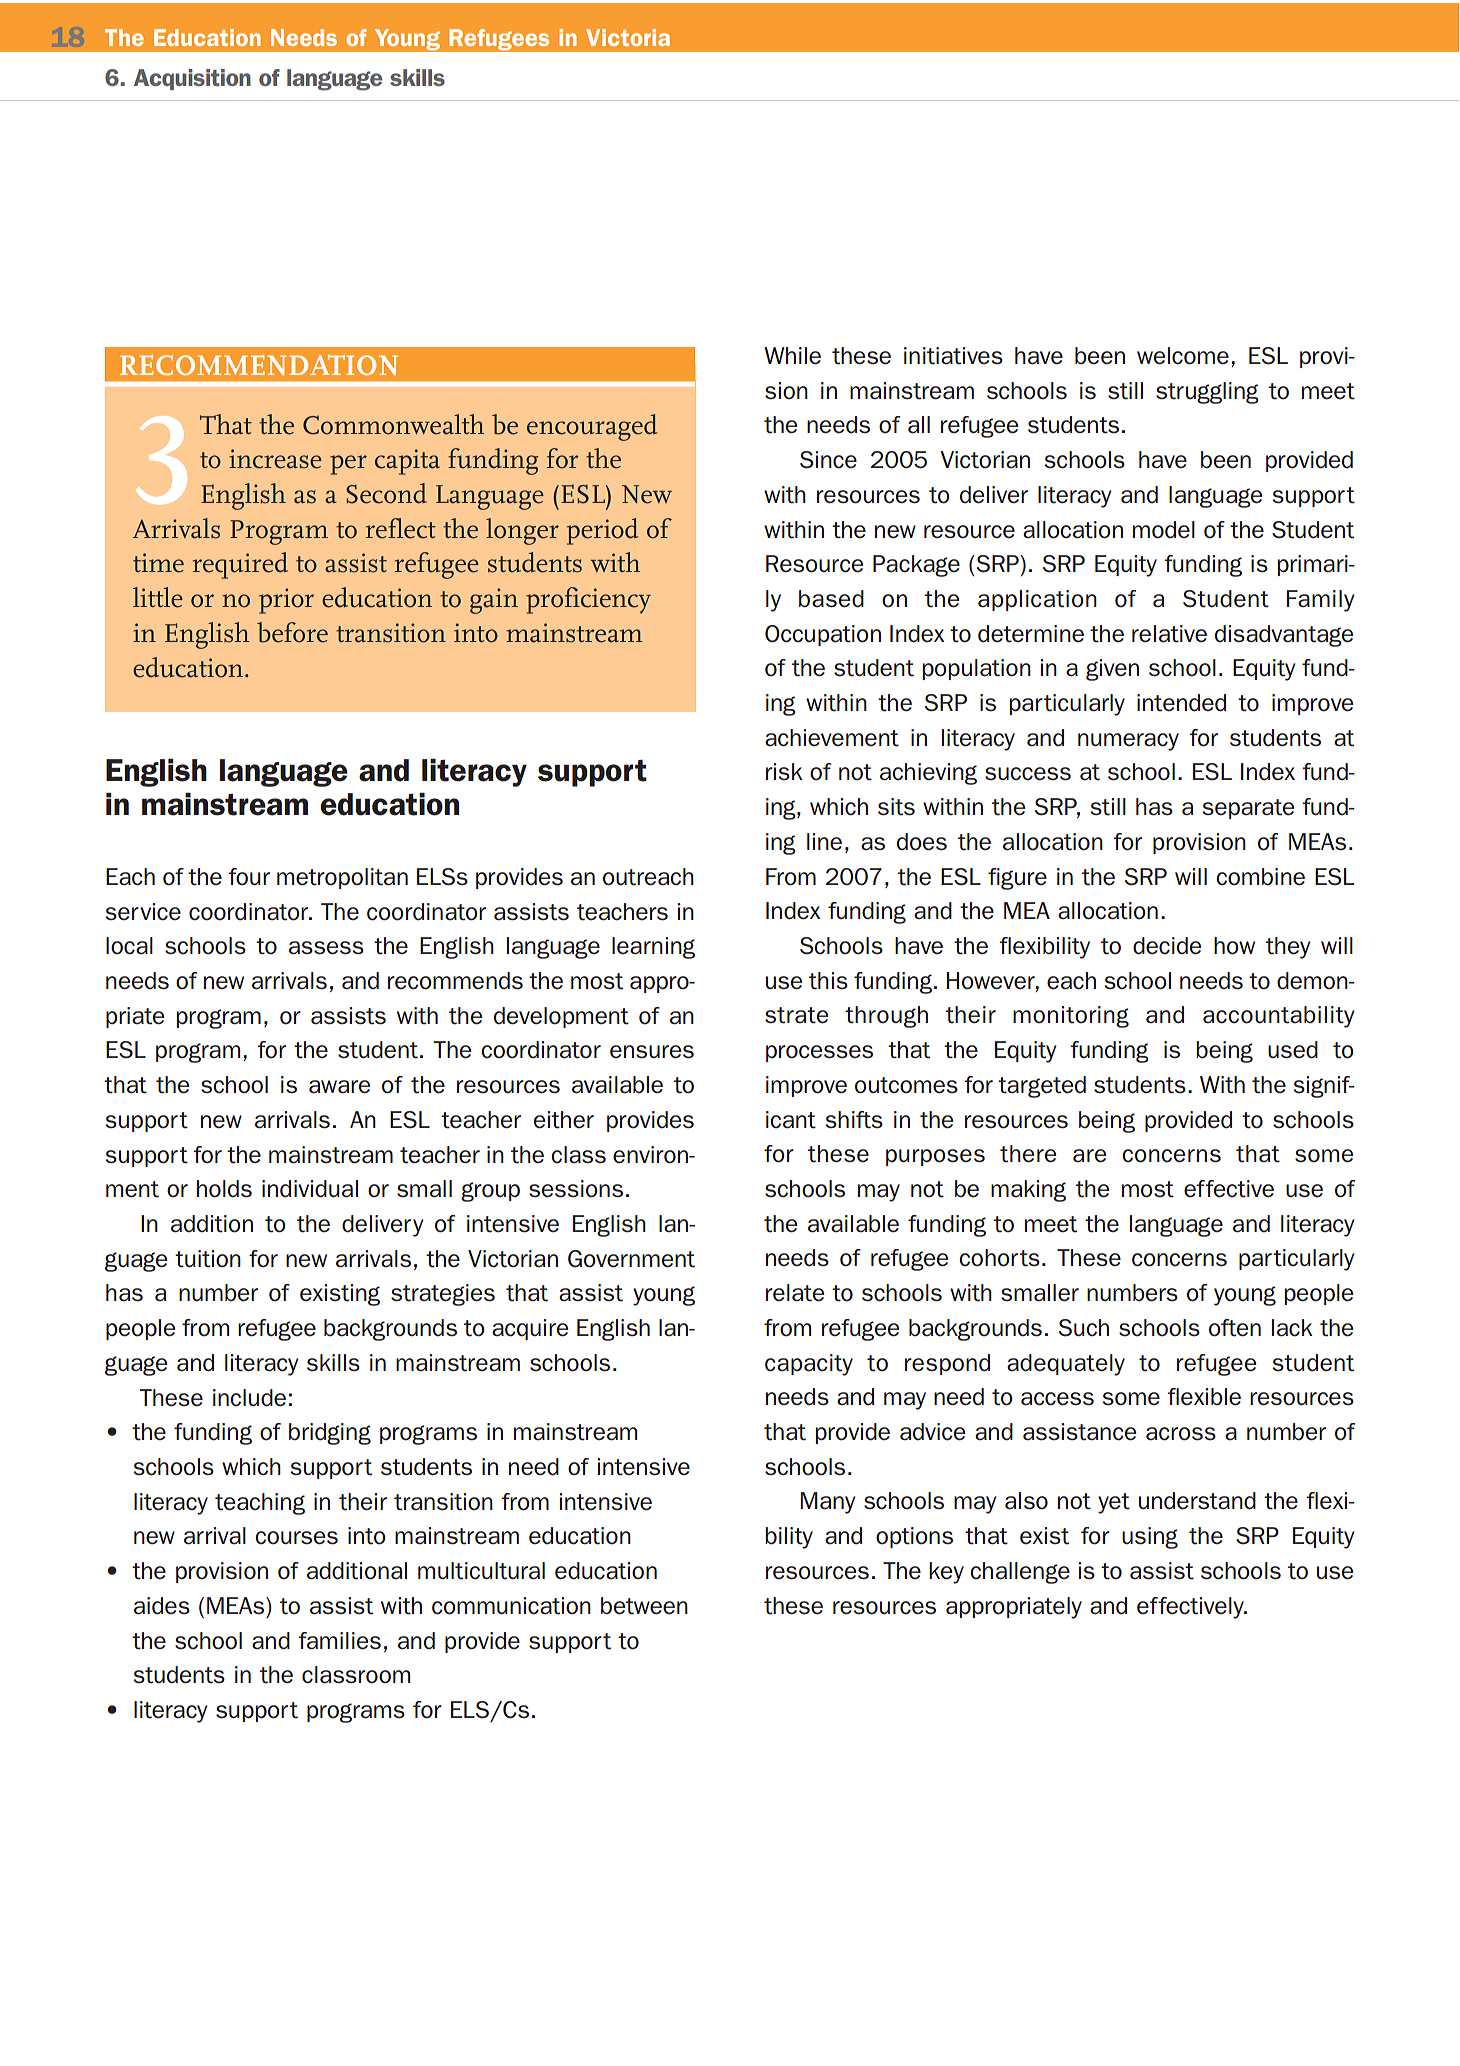  I want to click on making, so click(1028, 1191).
